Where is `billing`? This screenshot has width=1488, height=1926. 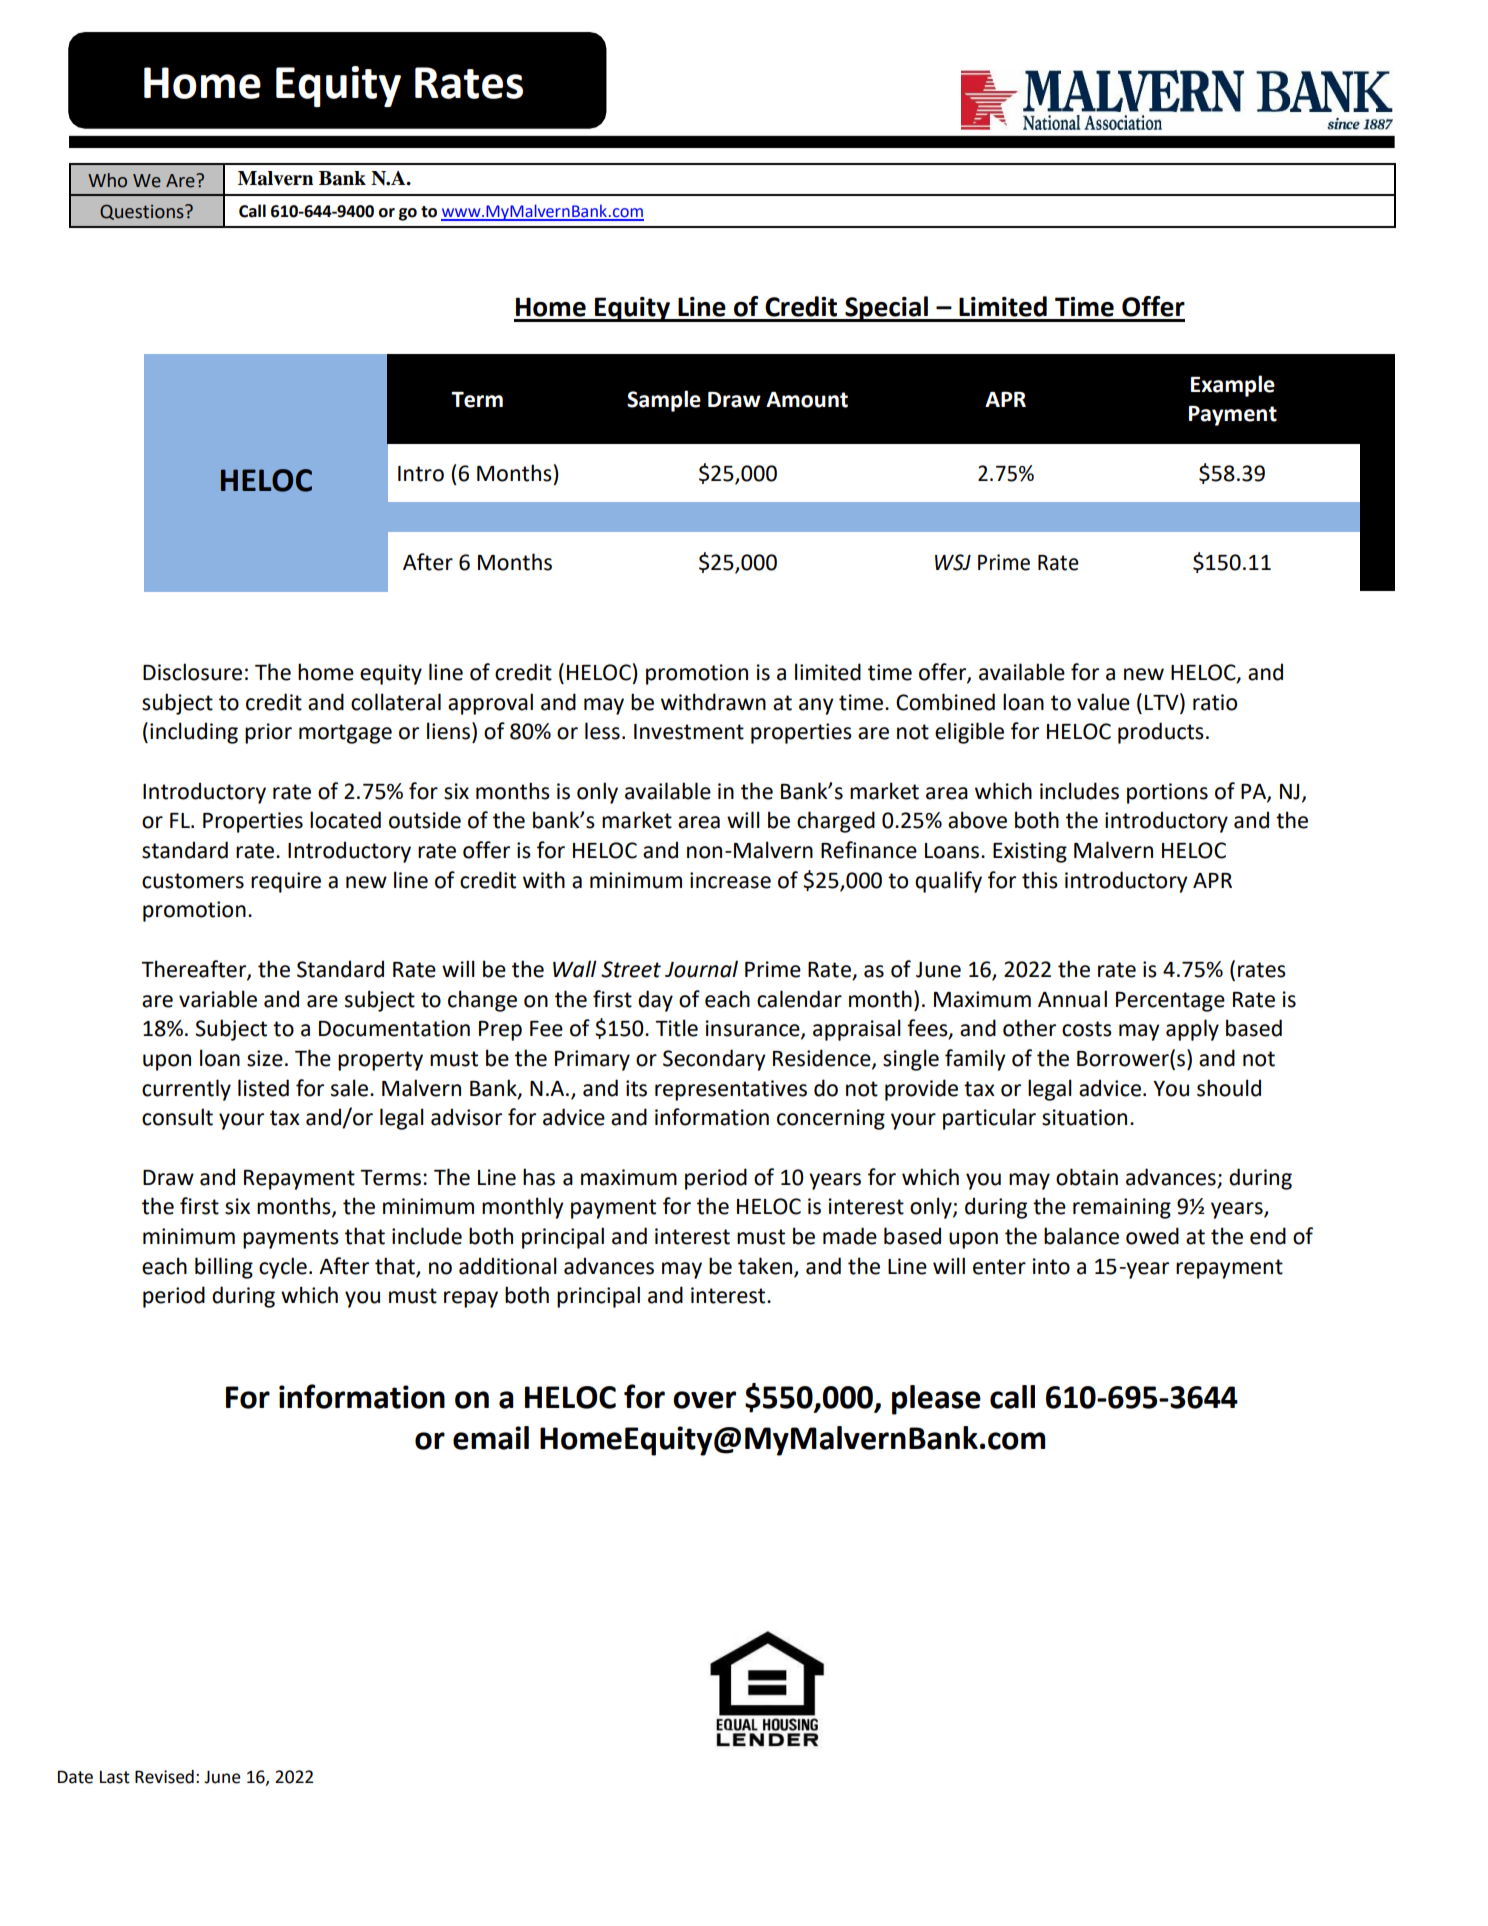
billing is located at coordinates (224, 1268).
